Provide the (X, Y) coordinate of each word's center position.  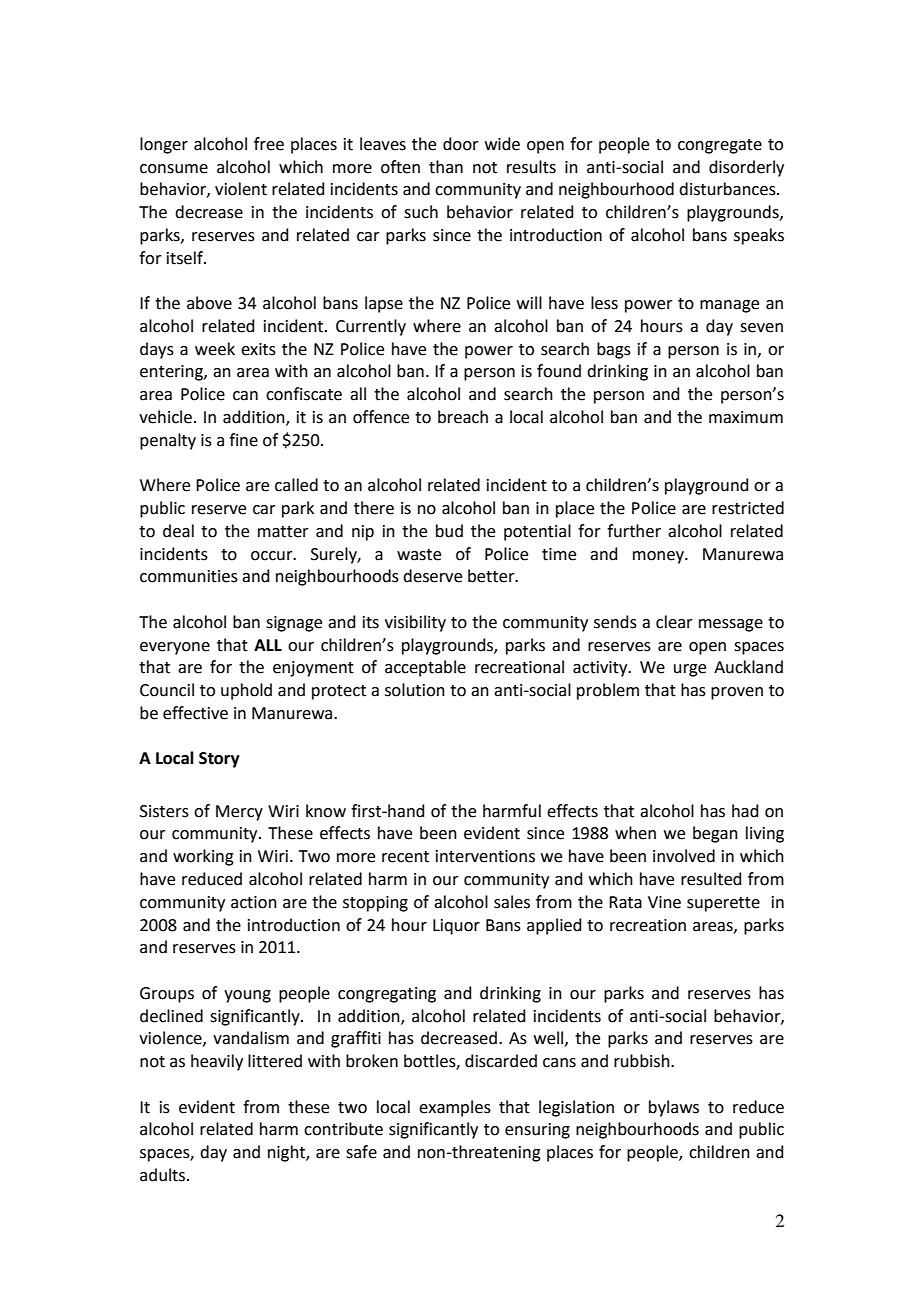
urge (690, 670)
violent (241, 189)
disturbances (728, 189)
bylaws (674, 1108)
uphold (246, 691)
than (446, 167)
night (287, 1153)
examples (455, 1108)
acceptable (425, 668)
